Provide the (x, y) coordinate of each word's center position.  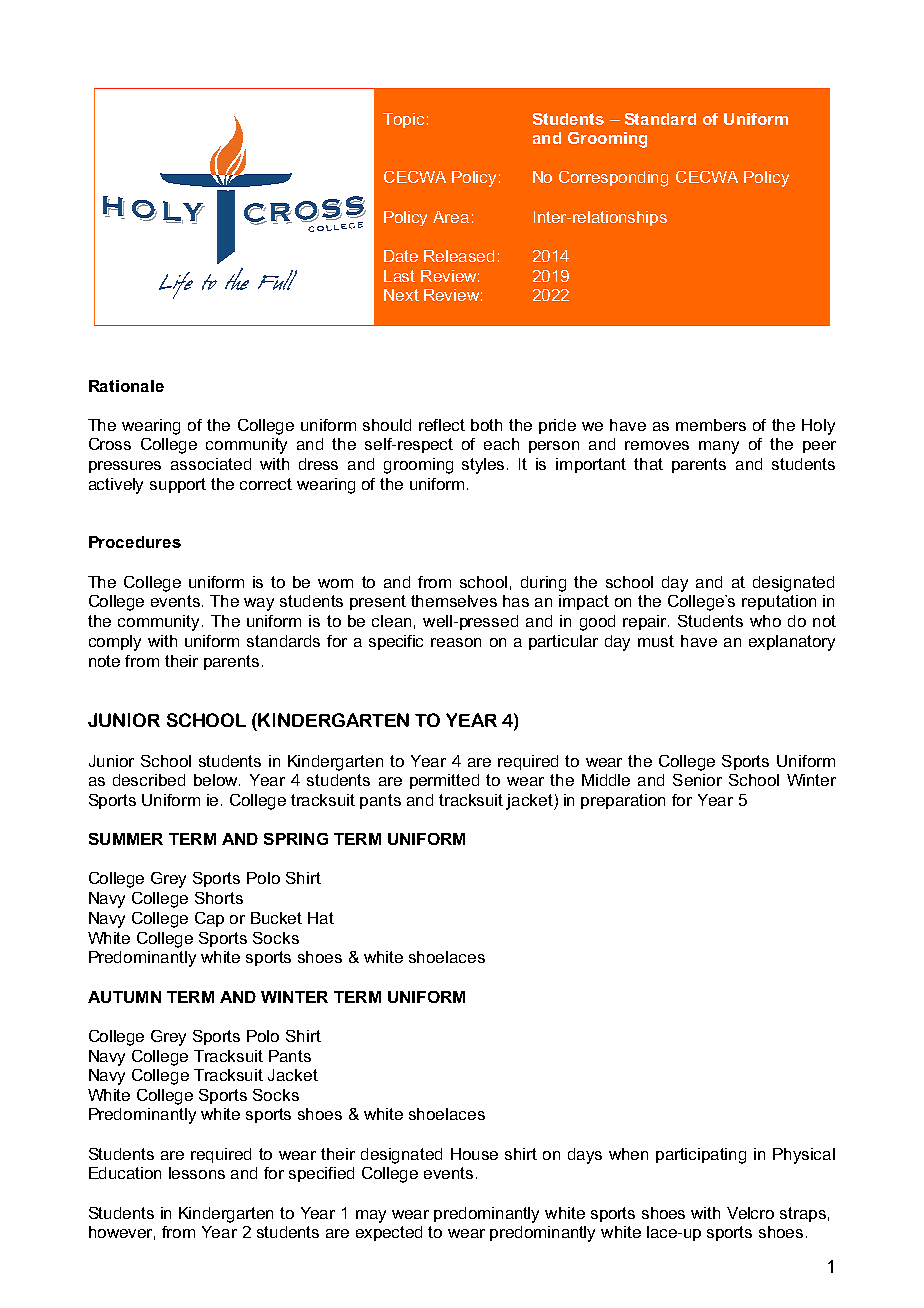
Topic (403, 120)
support (178, 485)
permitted (444, 781)
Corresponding (613, 179)
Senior (697, 780)
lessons (197, 1173)
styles (485, 466)
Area (451, 217)
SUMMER (126, 839)
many (719, 447)
